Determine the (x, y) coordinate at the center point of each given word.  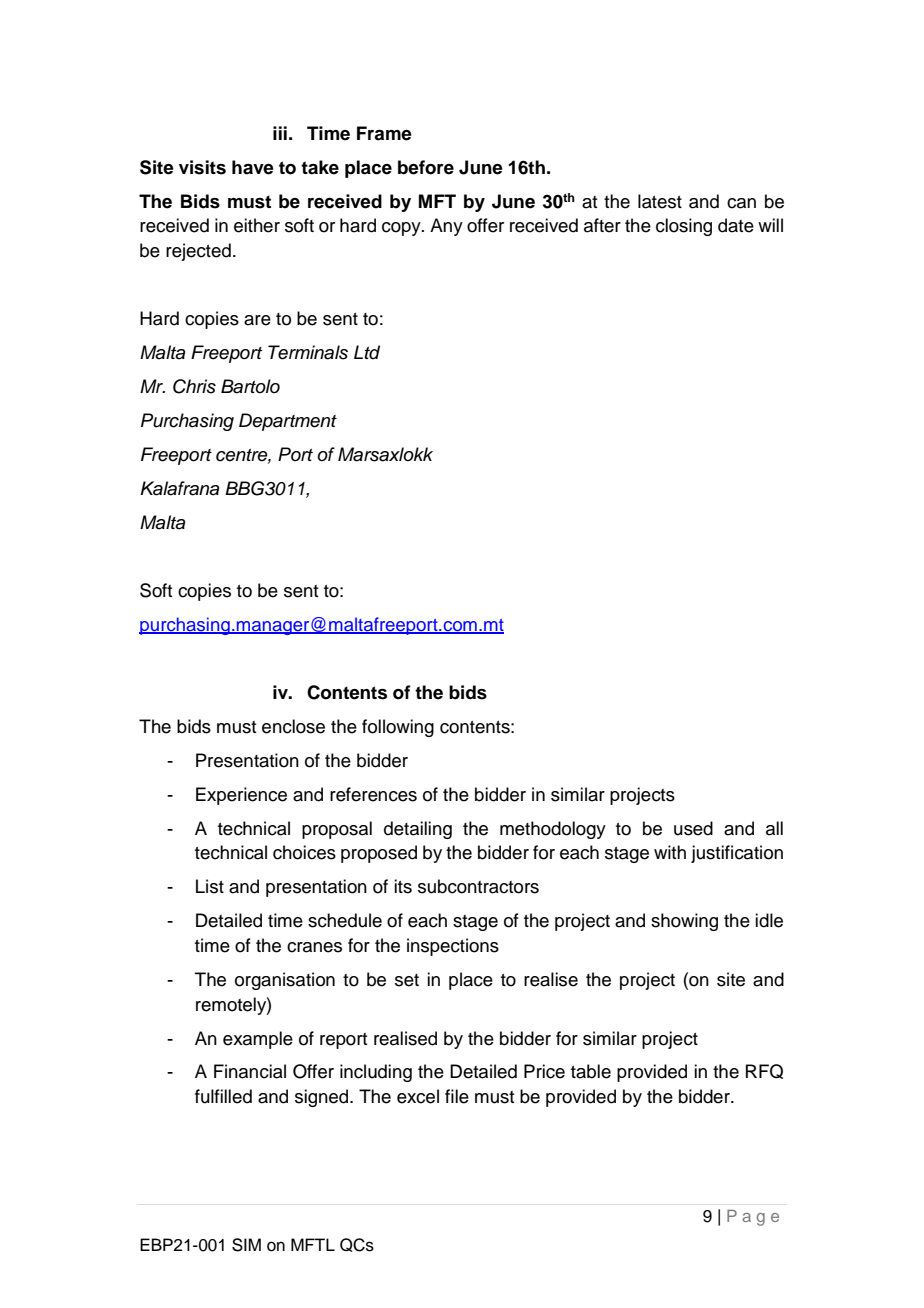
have (253, 167)
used (693, 828)
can (741, 203)
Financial (250, 1071)
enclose (293, 726)
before (426, 167)
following (398, 728)
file (457, 1096)
